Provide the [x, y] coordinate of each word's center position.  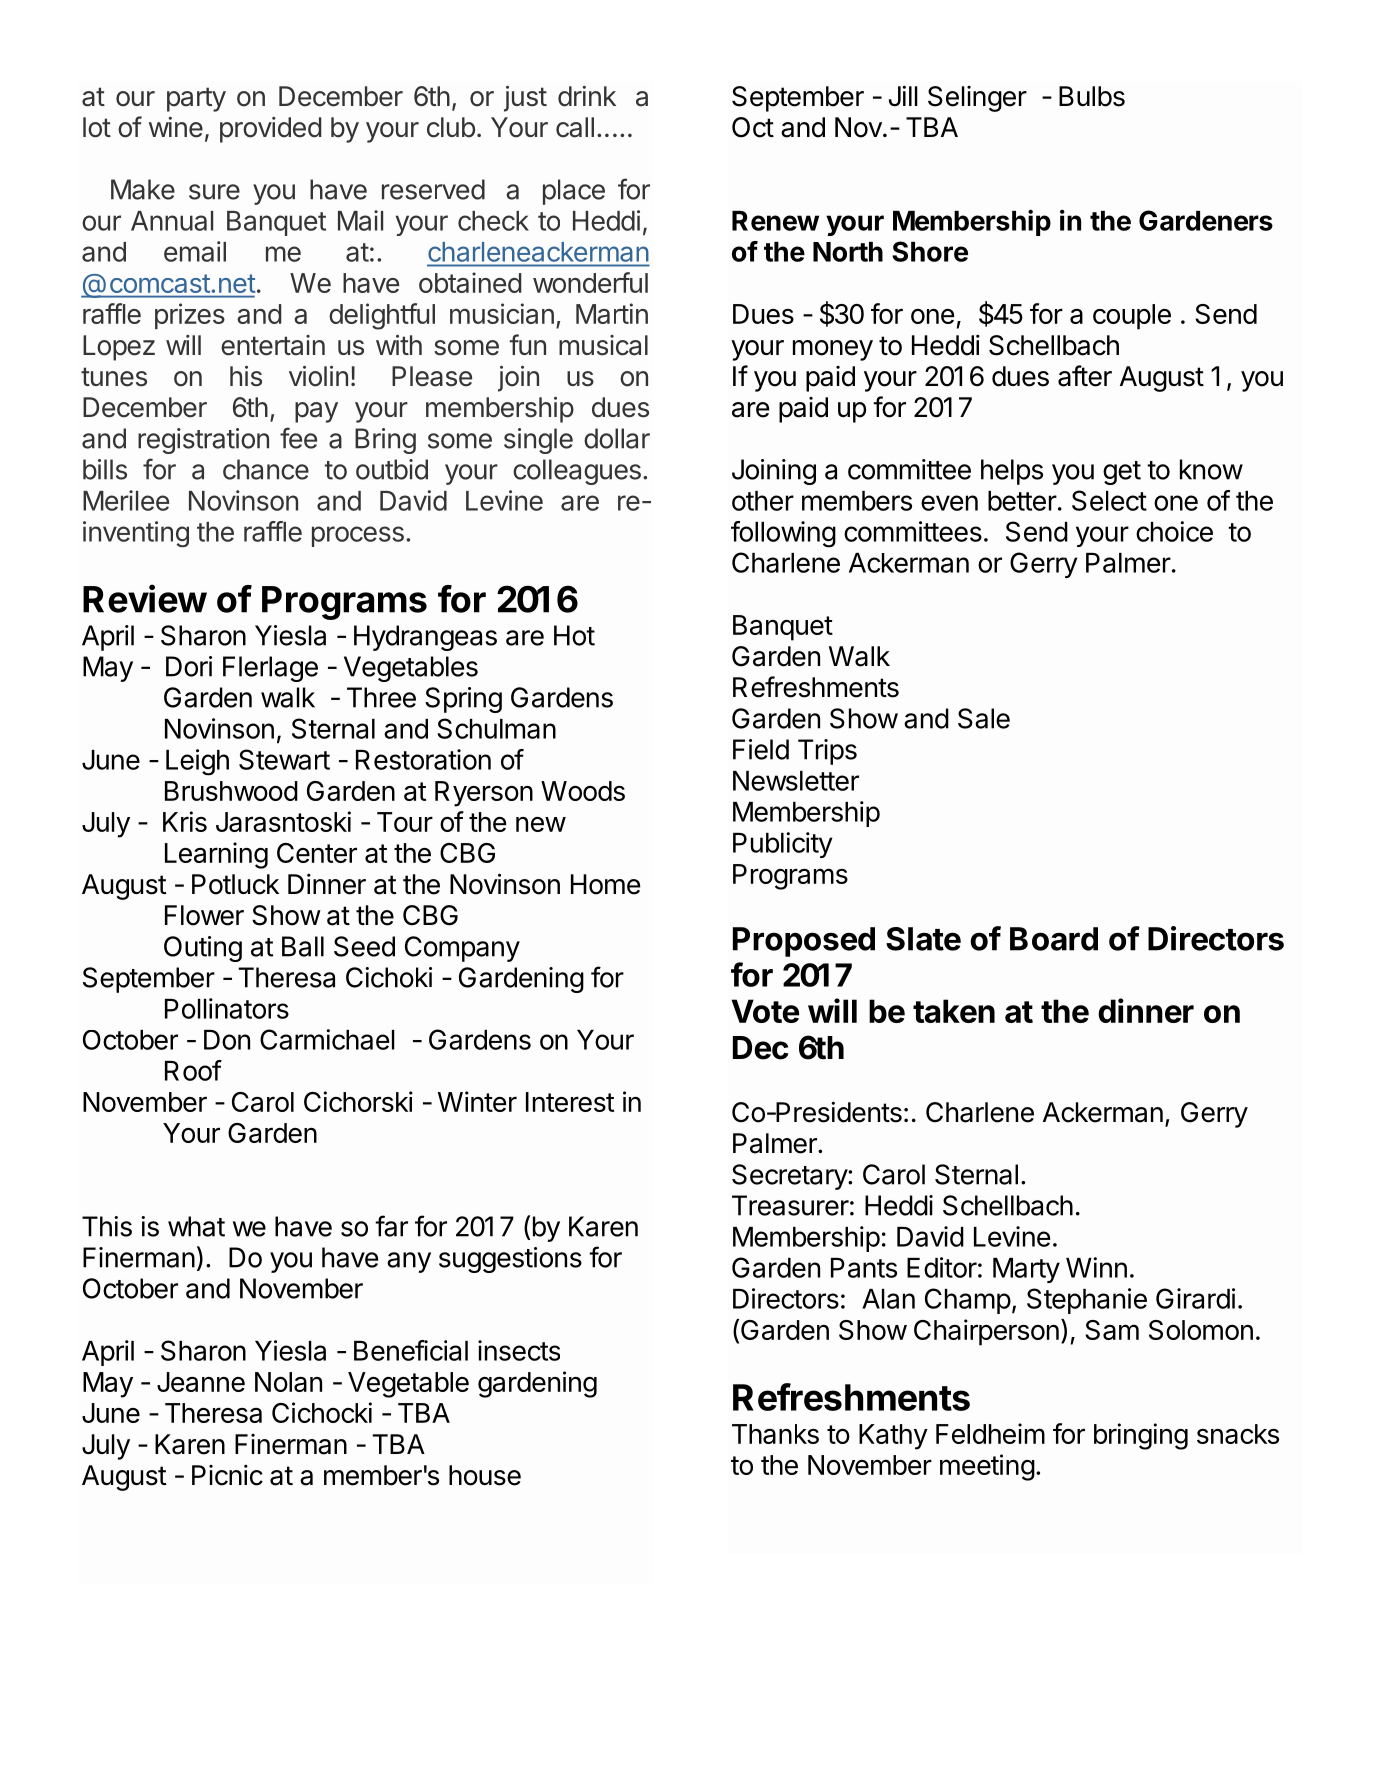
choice [1174, 531]
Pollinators [227, 1008]
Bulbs [1092, 96]
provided [270, 130]
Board [1054, 939]
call [575, 127]
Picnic [227, 1475]
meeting [987, 1467]
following [783, 534]
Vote [765, 1011]
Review [145, 598]
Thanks [775, 1434]
